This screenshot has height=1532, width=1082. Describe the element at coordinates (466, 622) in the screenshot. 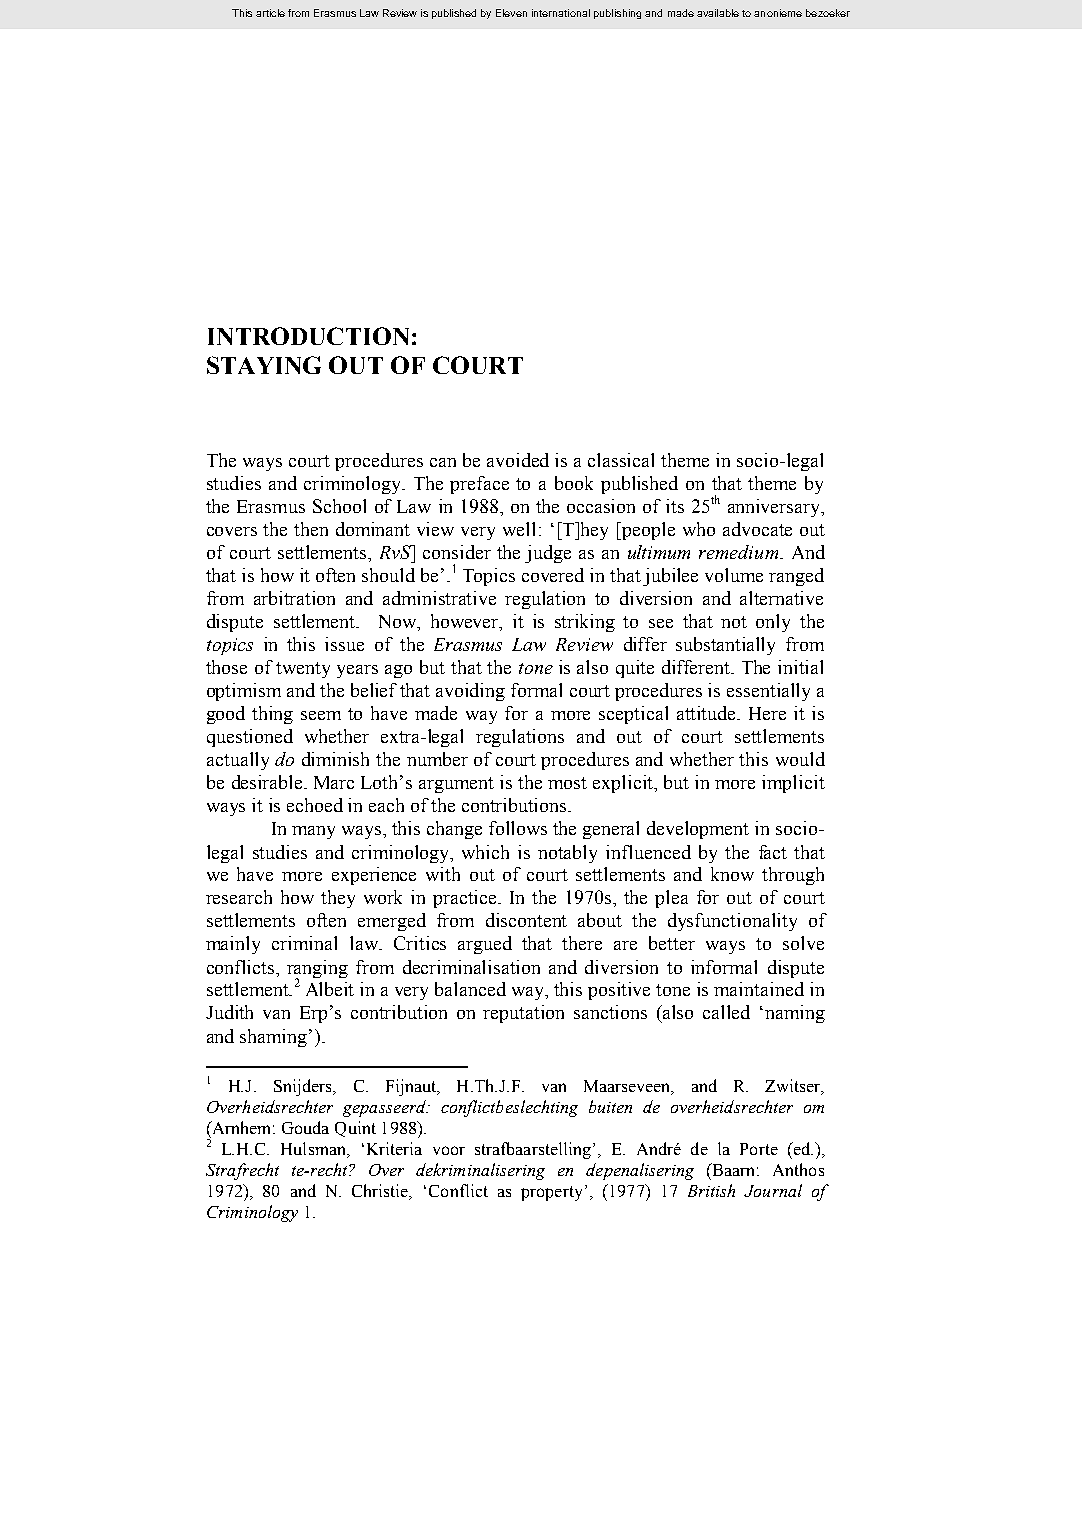

I see `however` at that location.
